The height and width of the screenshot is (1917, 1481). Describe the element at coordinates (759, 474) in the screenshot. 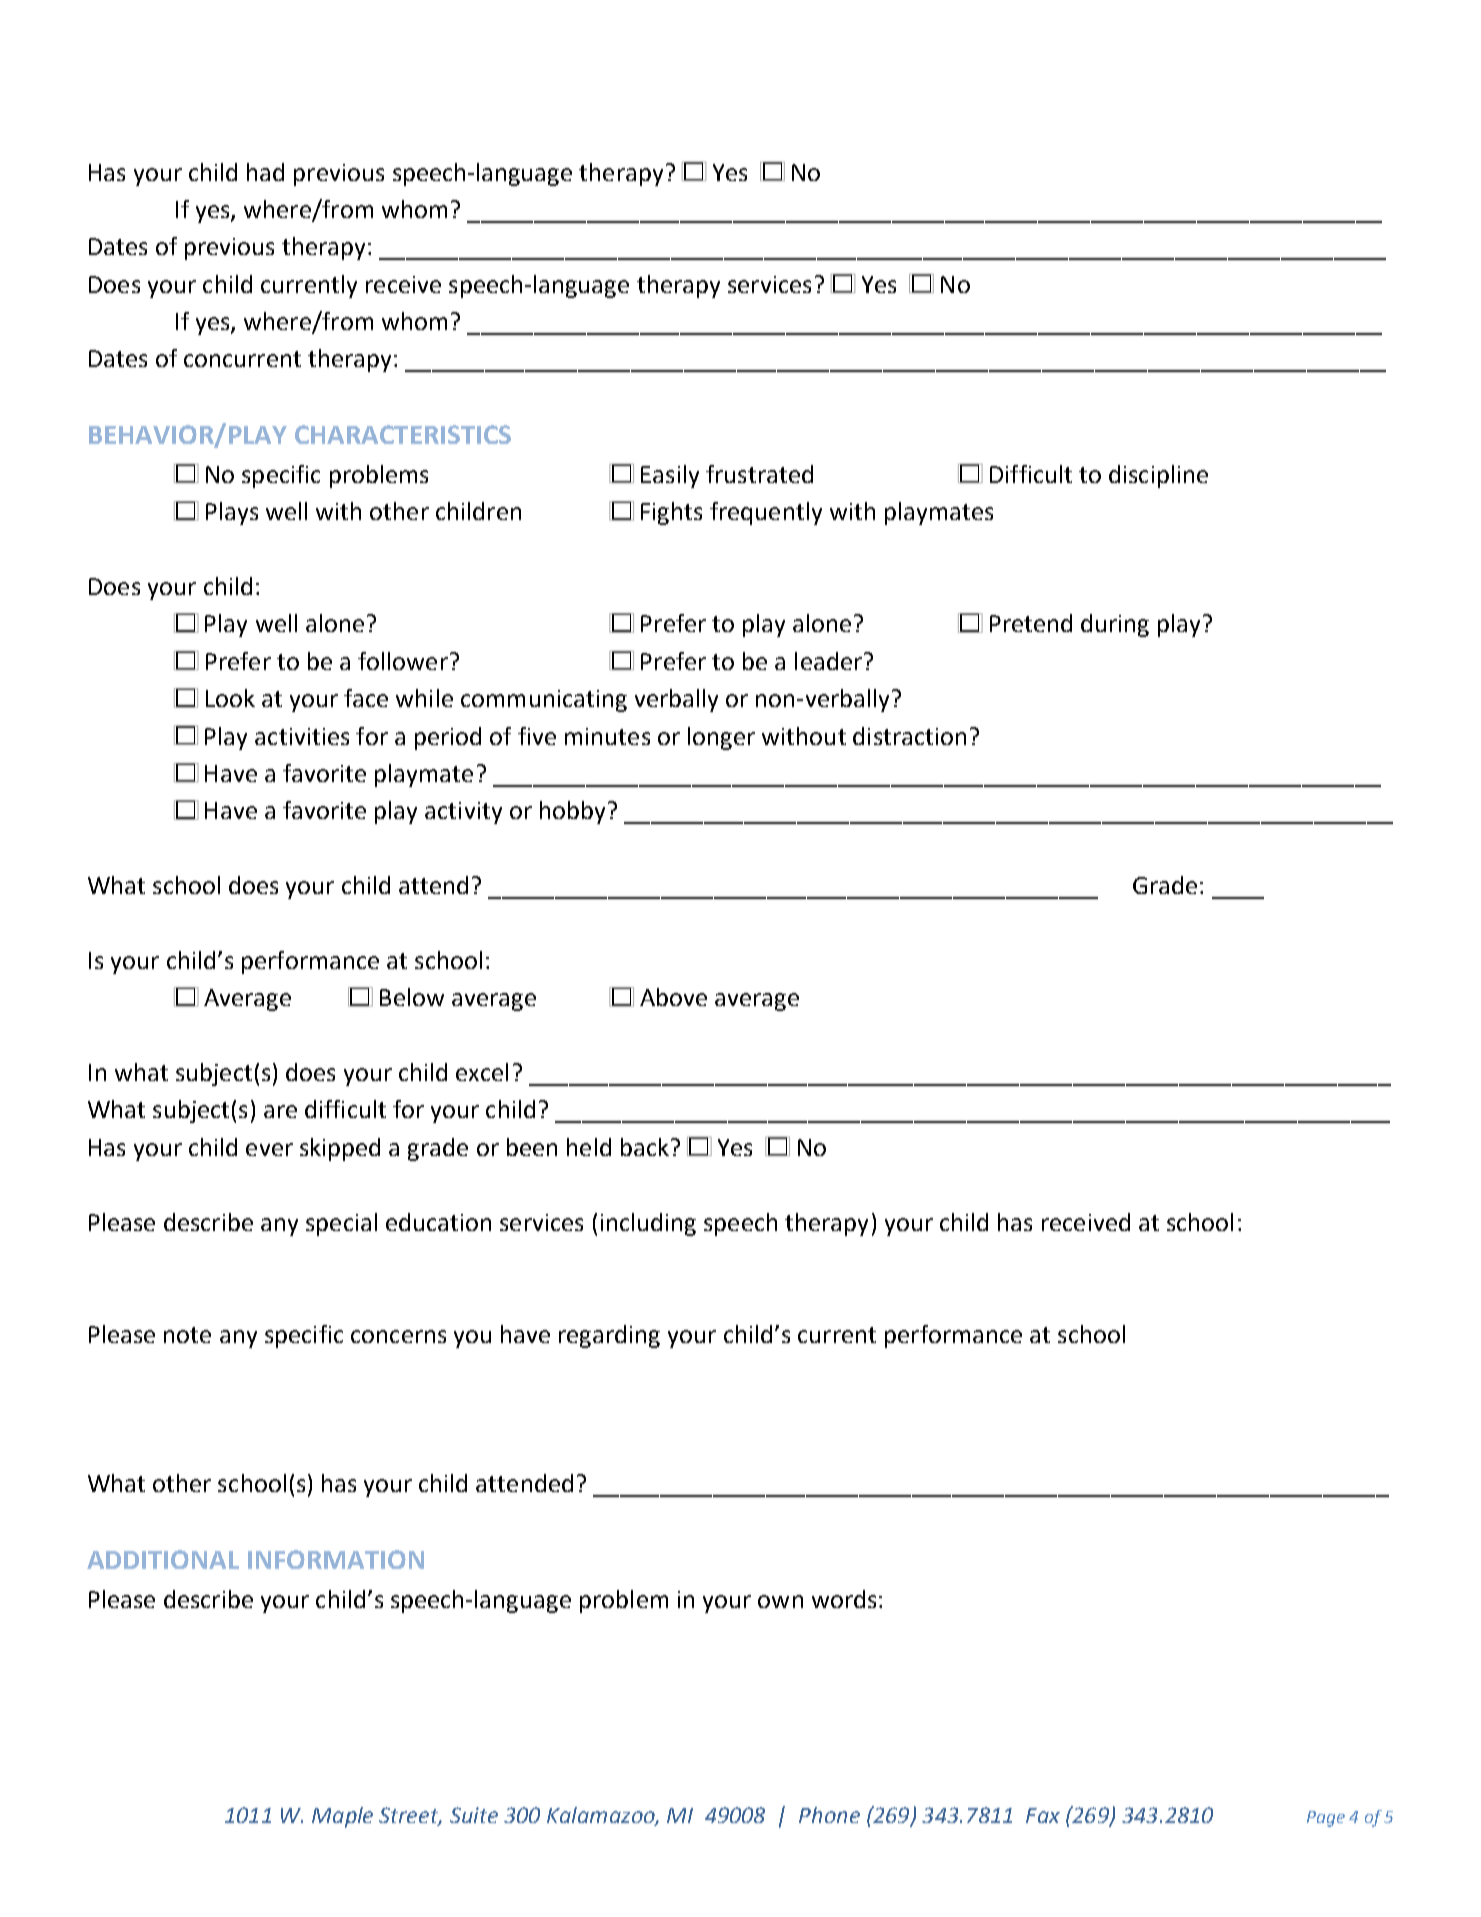

I see `frustrated` at that location.
